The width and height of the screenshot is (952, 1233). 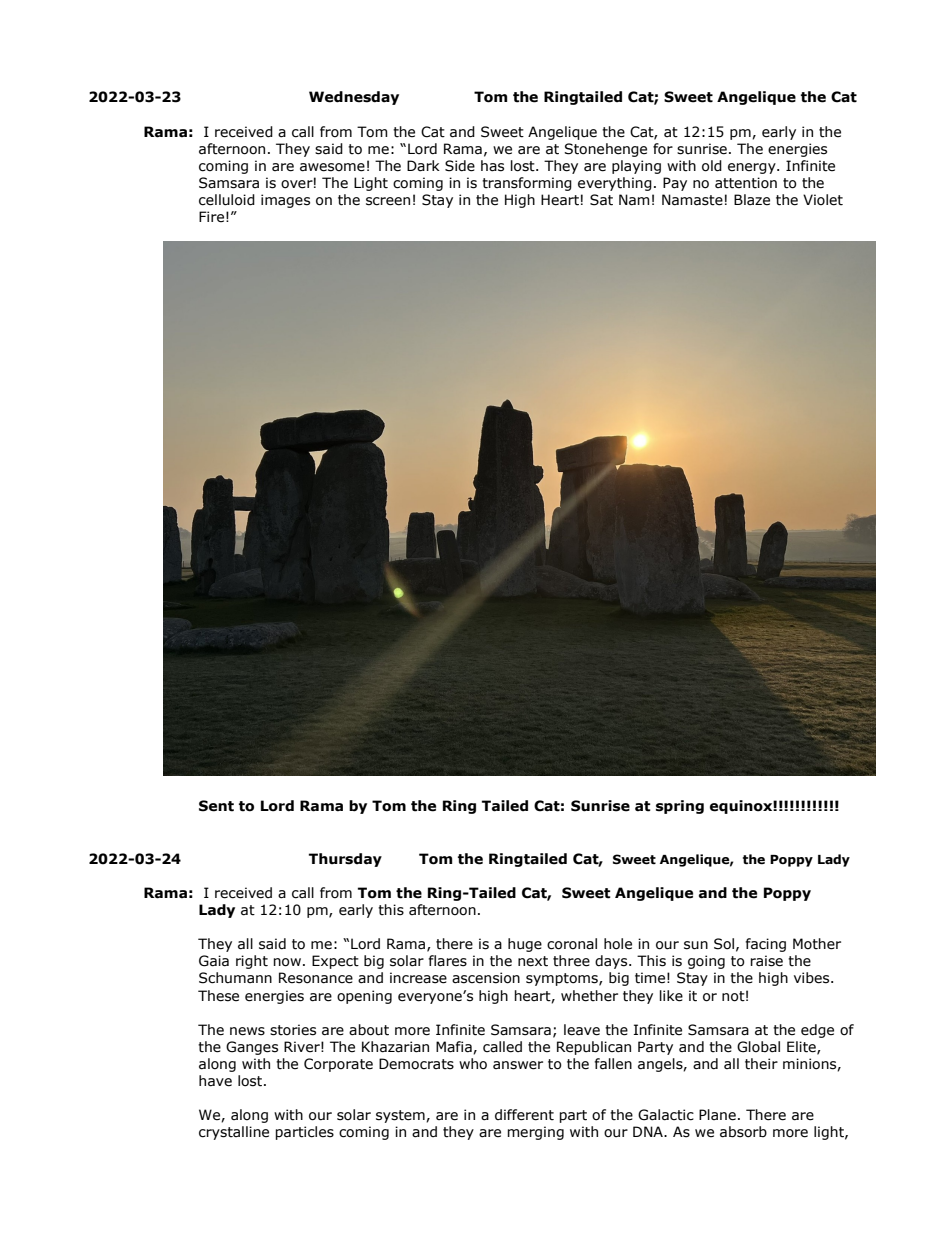 What do you see at coordinates (717, 1115) in the screenshot?
I see `Plane` at bounding box center [717, 1115].
